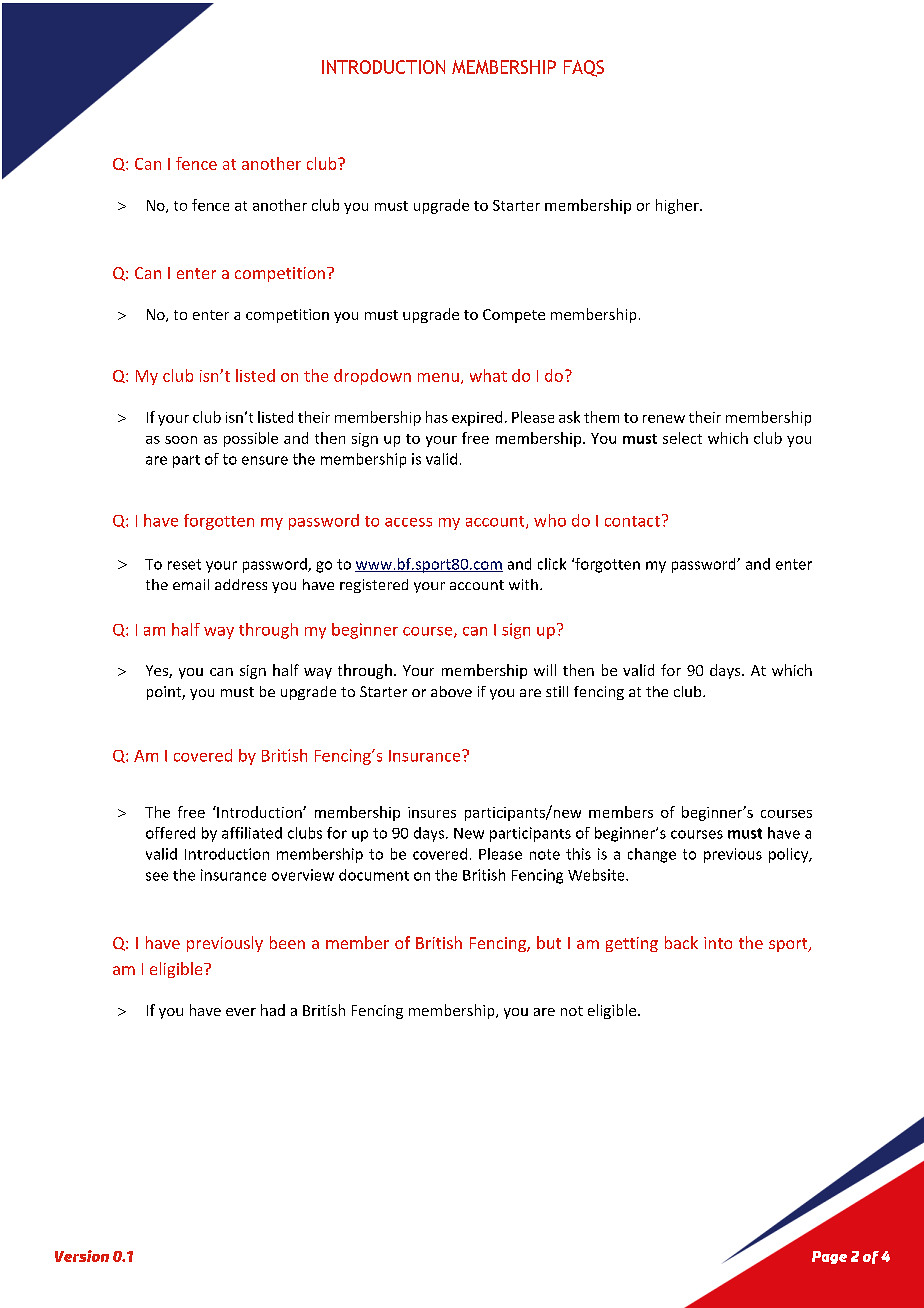 The image size is (924, 1308). What do you see at coordinates (408, 522) in the document?
I see `access` at bounding box center [408, 522].
